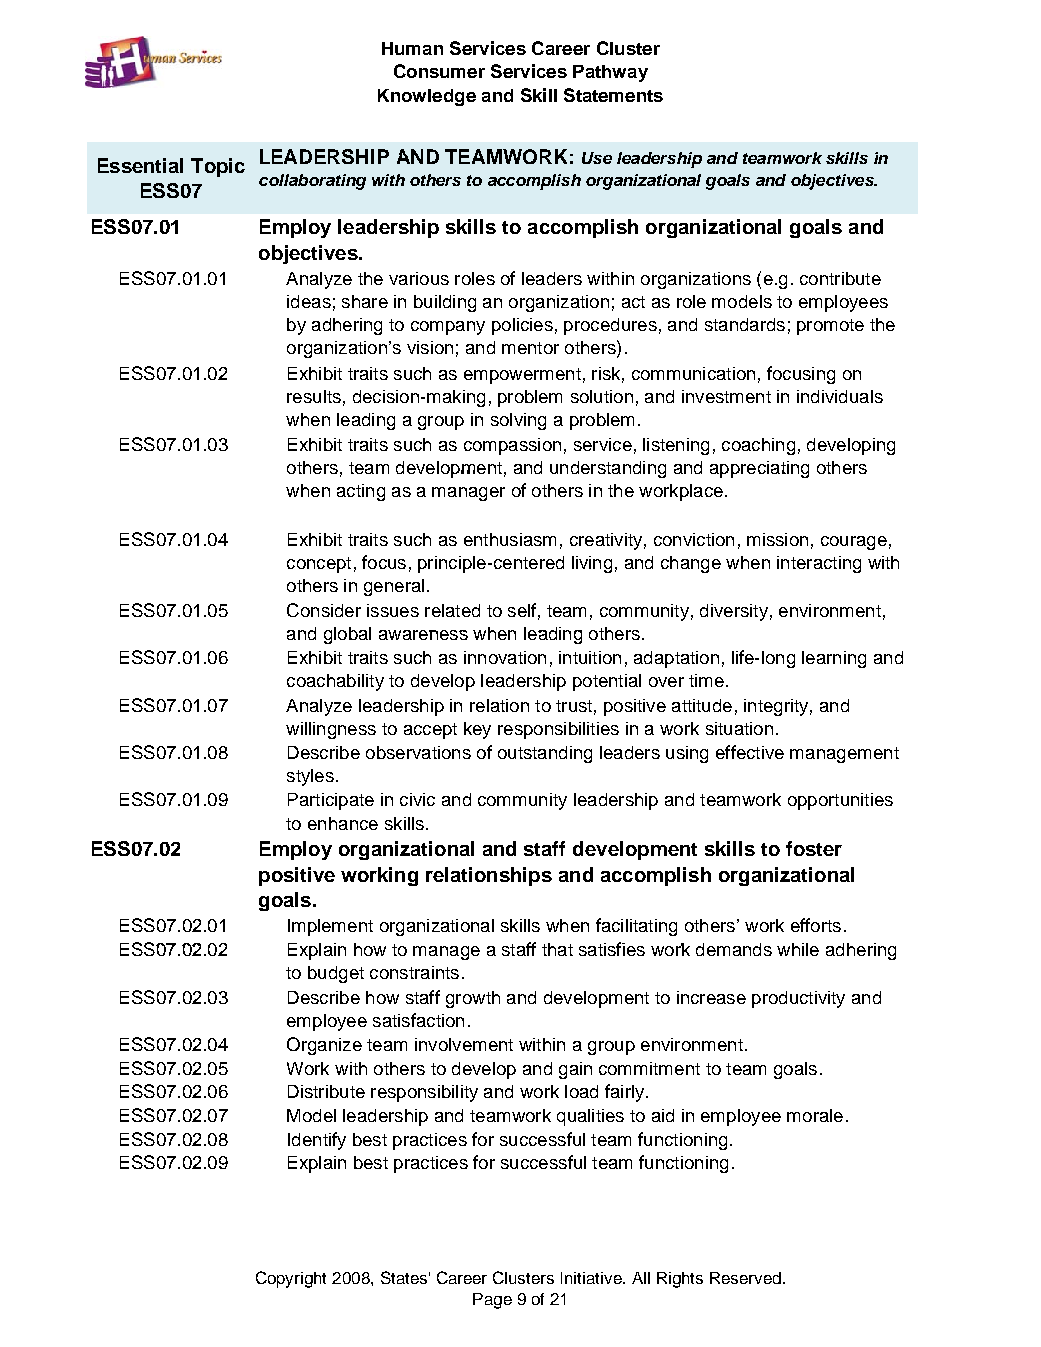  I want to click on satisfies, so click(612, 949).
